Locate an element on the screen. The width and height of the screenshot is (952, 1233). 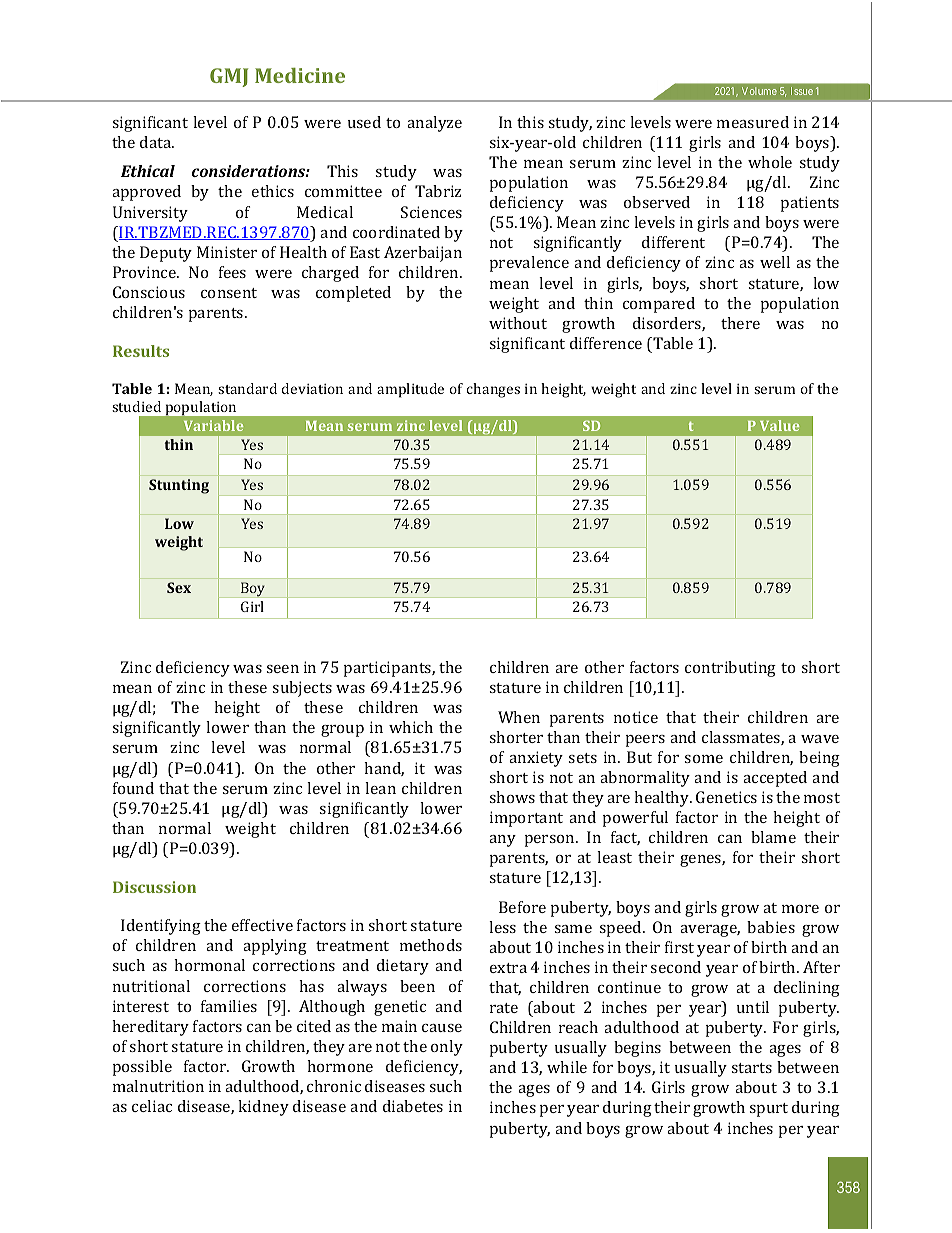
malnutrition is located at coordinates (158, 1086).
